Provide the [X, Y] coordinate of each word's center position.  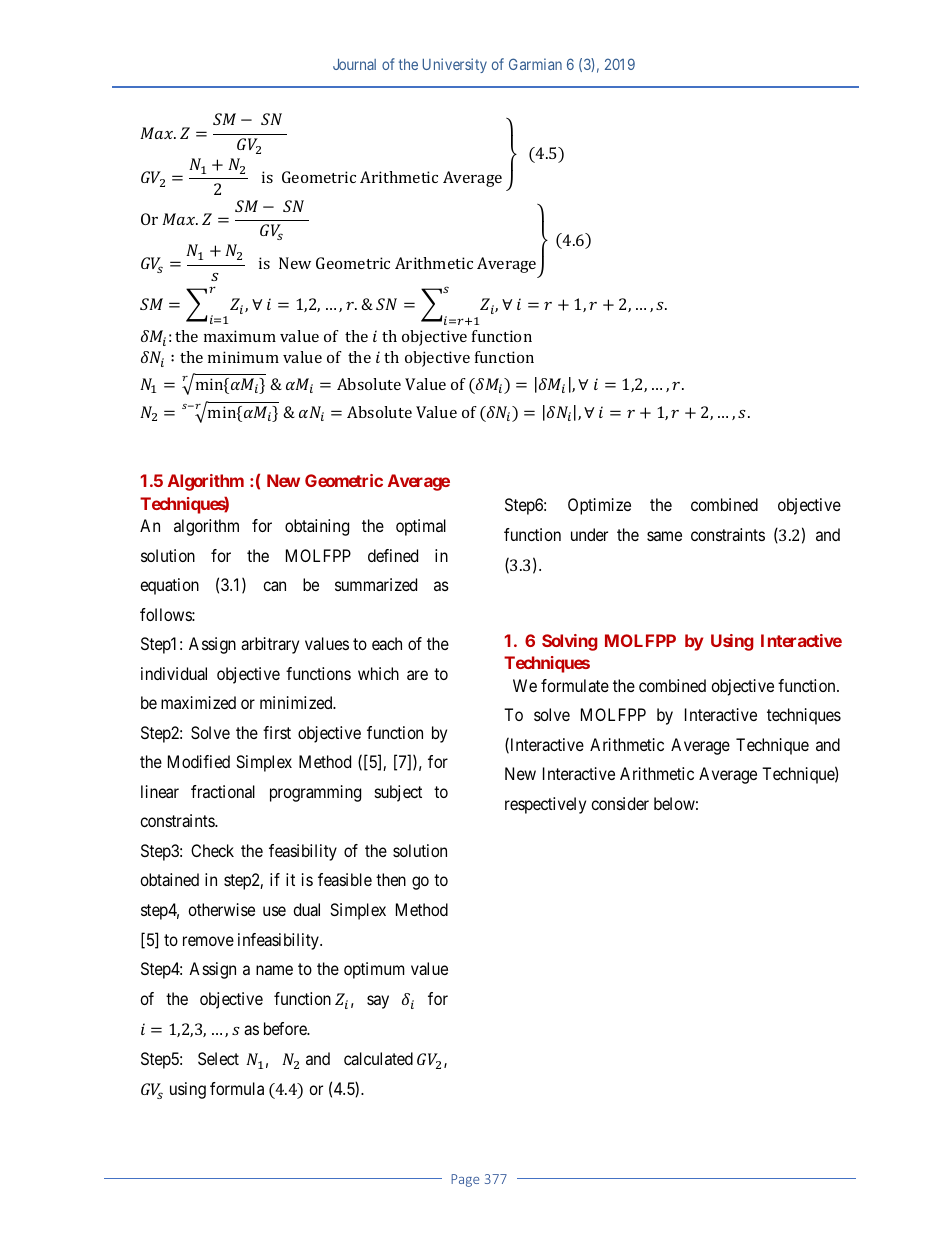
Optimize [599, 506]
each [387, 643]
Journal [354, 64]
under [589, 534]
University [455, 65]
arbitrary [270, 645]
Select [218, 1058]
